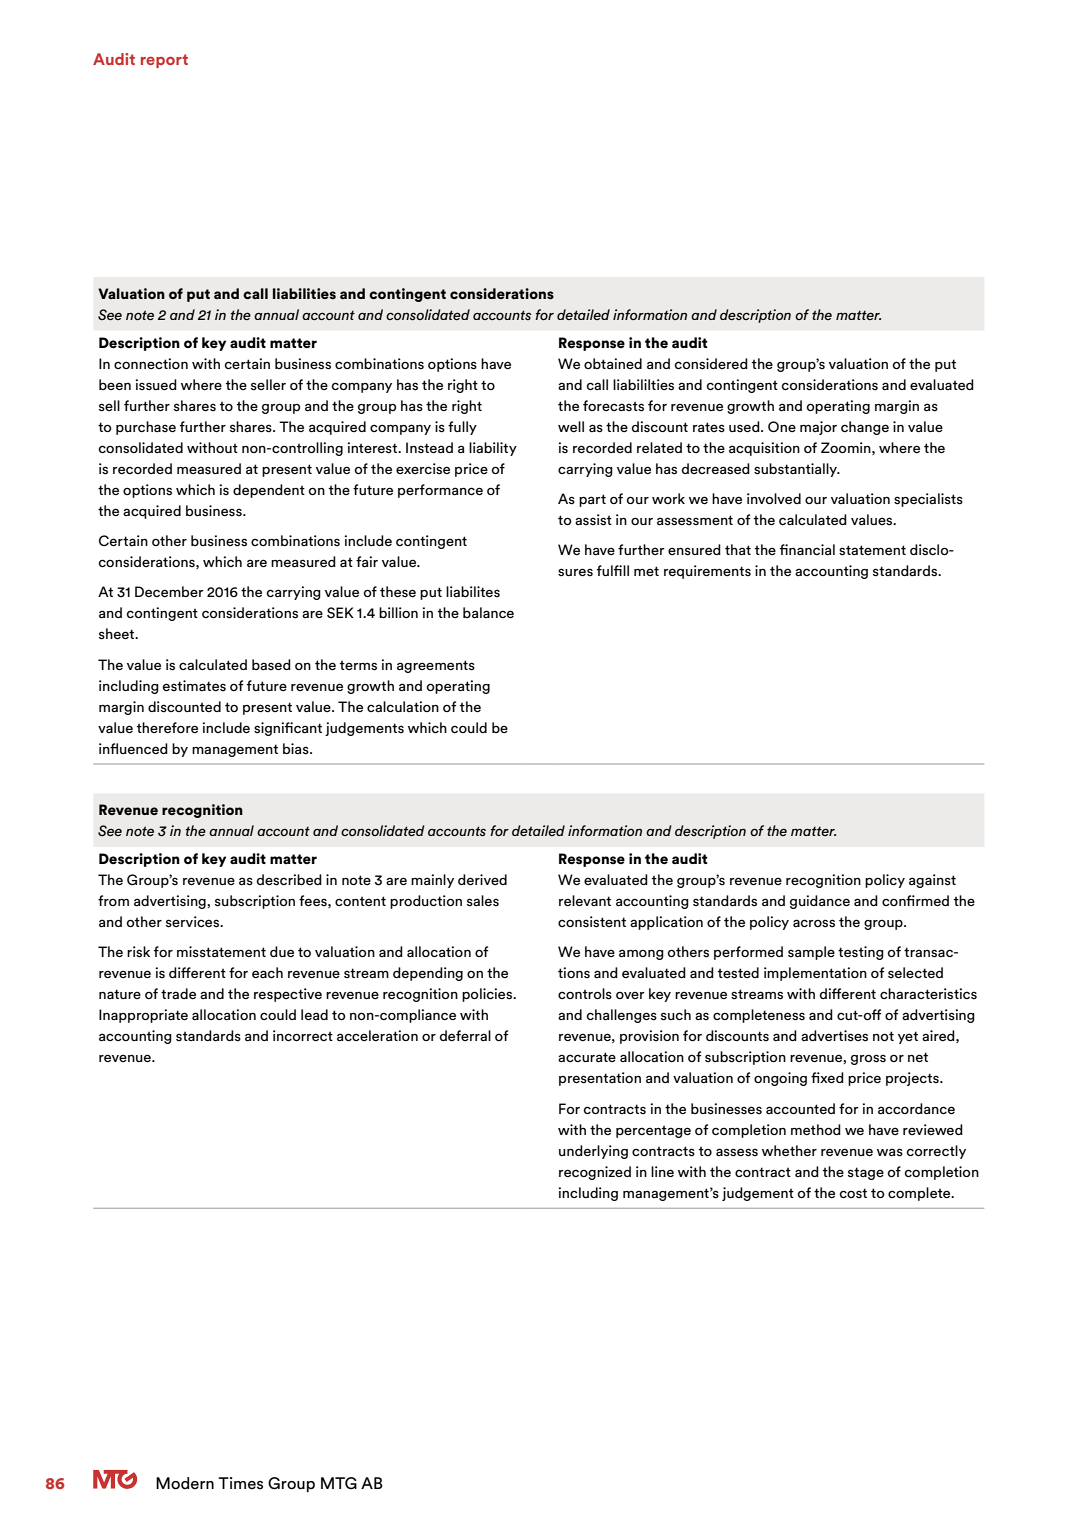 The width and height of the image is (1088, 1538). I want to click on liabilities, so click(304, 294).
